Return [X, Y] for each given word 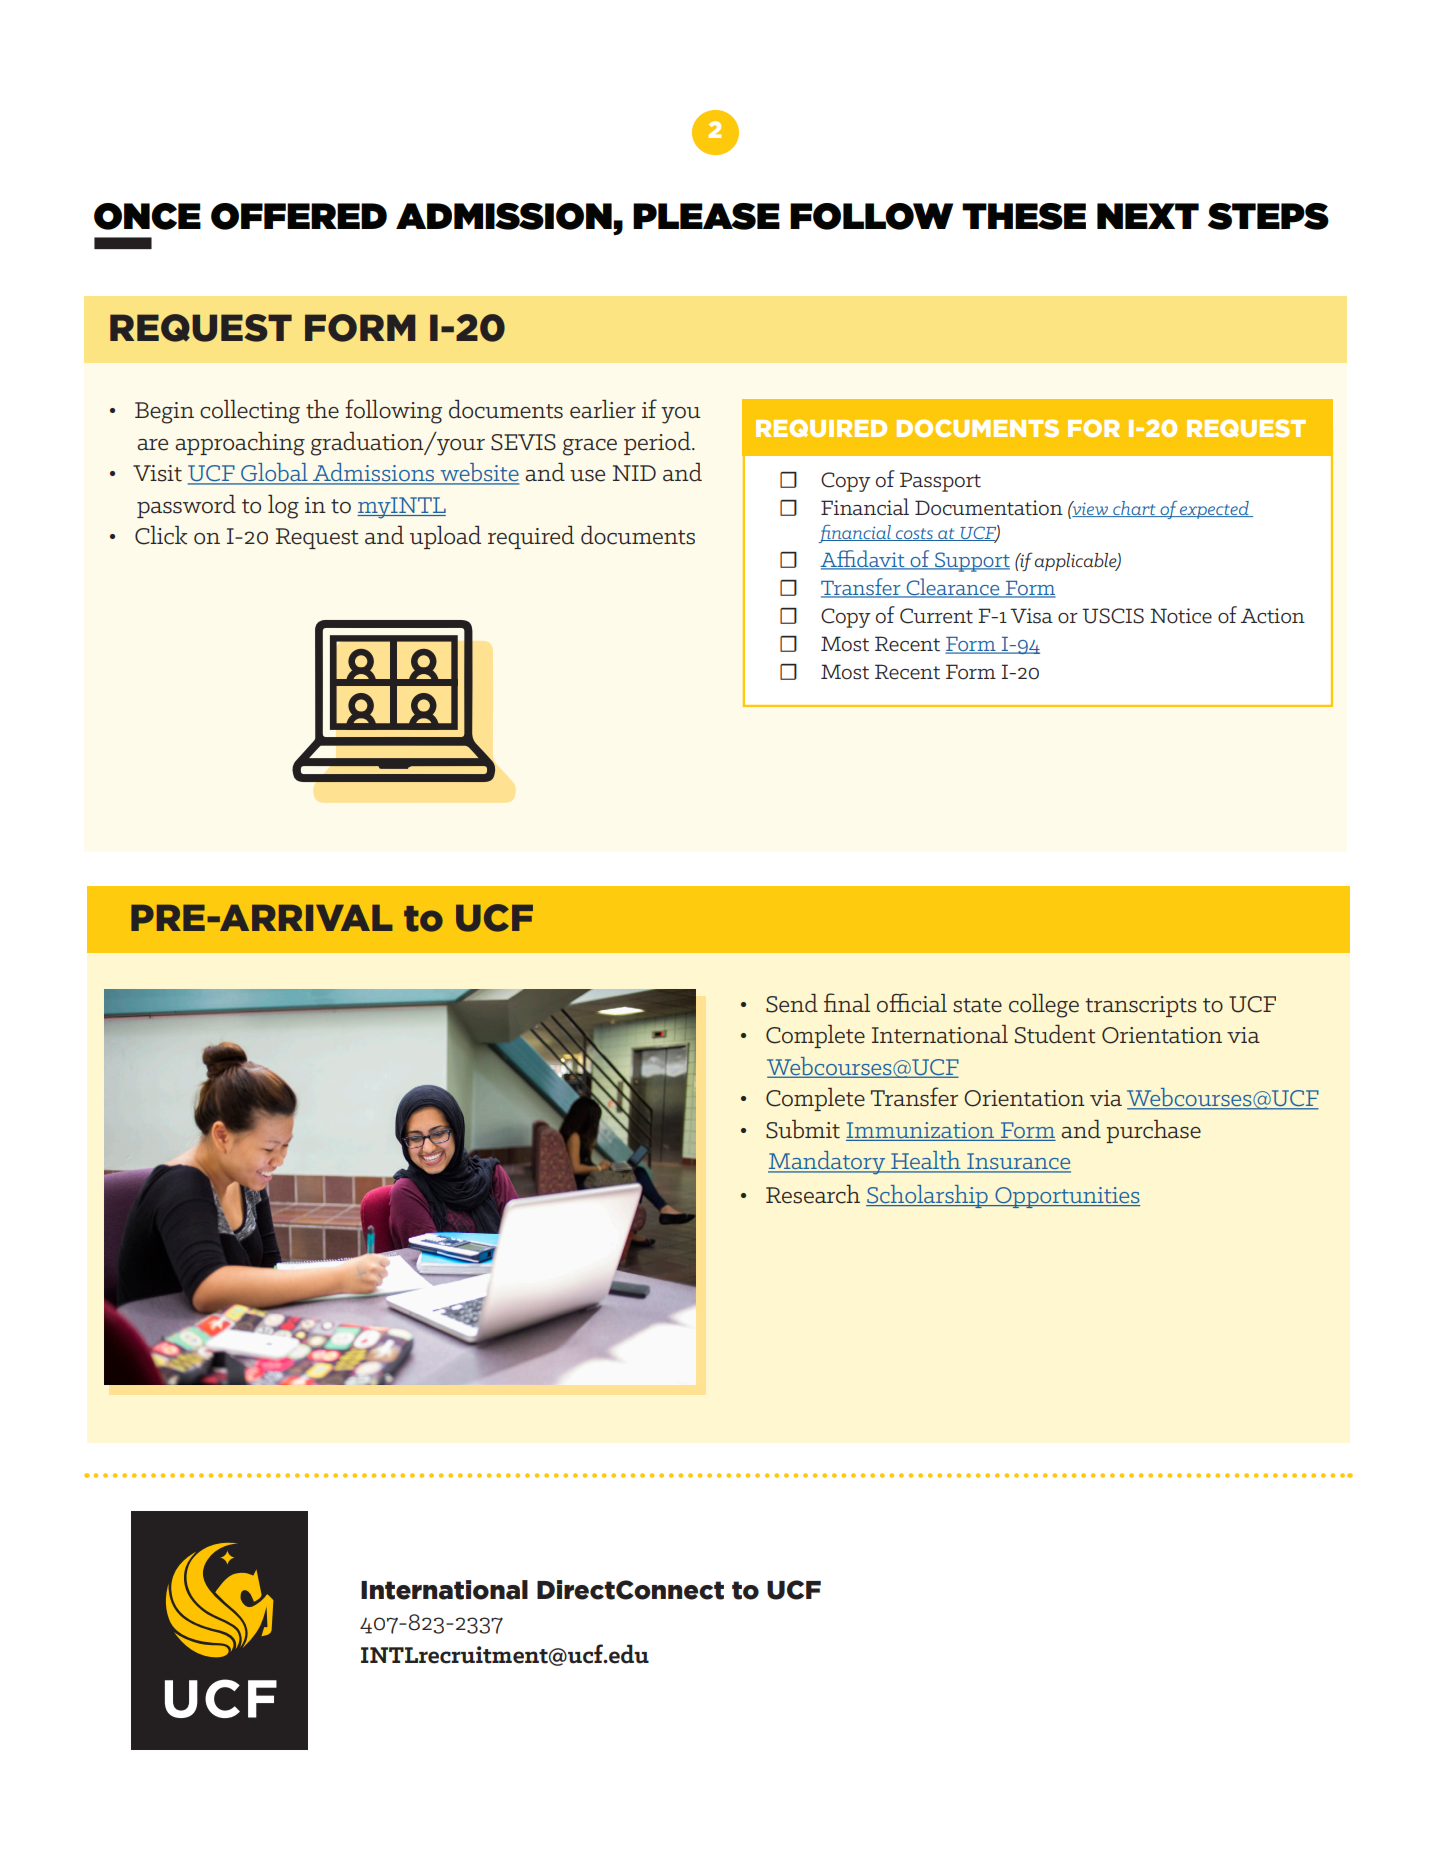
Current [936, 616]
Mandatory [828, 1163]
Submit [803, 1129]
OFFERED [299, 216]
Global [274, 473]
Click [161, 535]
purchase [1153, 1131]
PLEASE [706, 216]
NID [634, 473]
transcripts [1141, 1006]
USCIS [1113, 616]
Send [792, 1003]
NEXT [1148, 216]
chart [1134, 509]
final [847, 1003]
